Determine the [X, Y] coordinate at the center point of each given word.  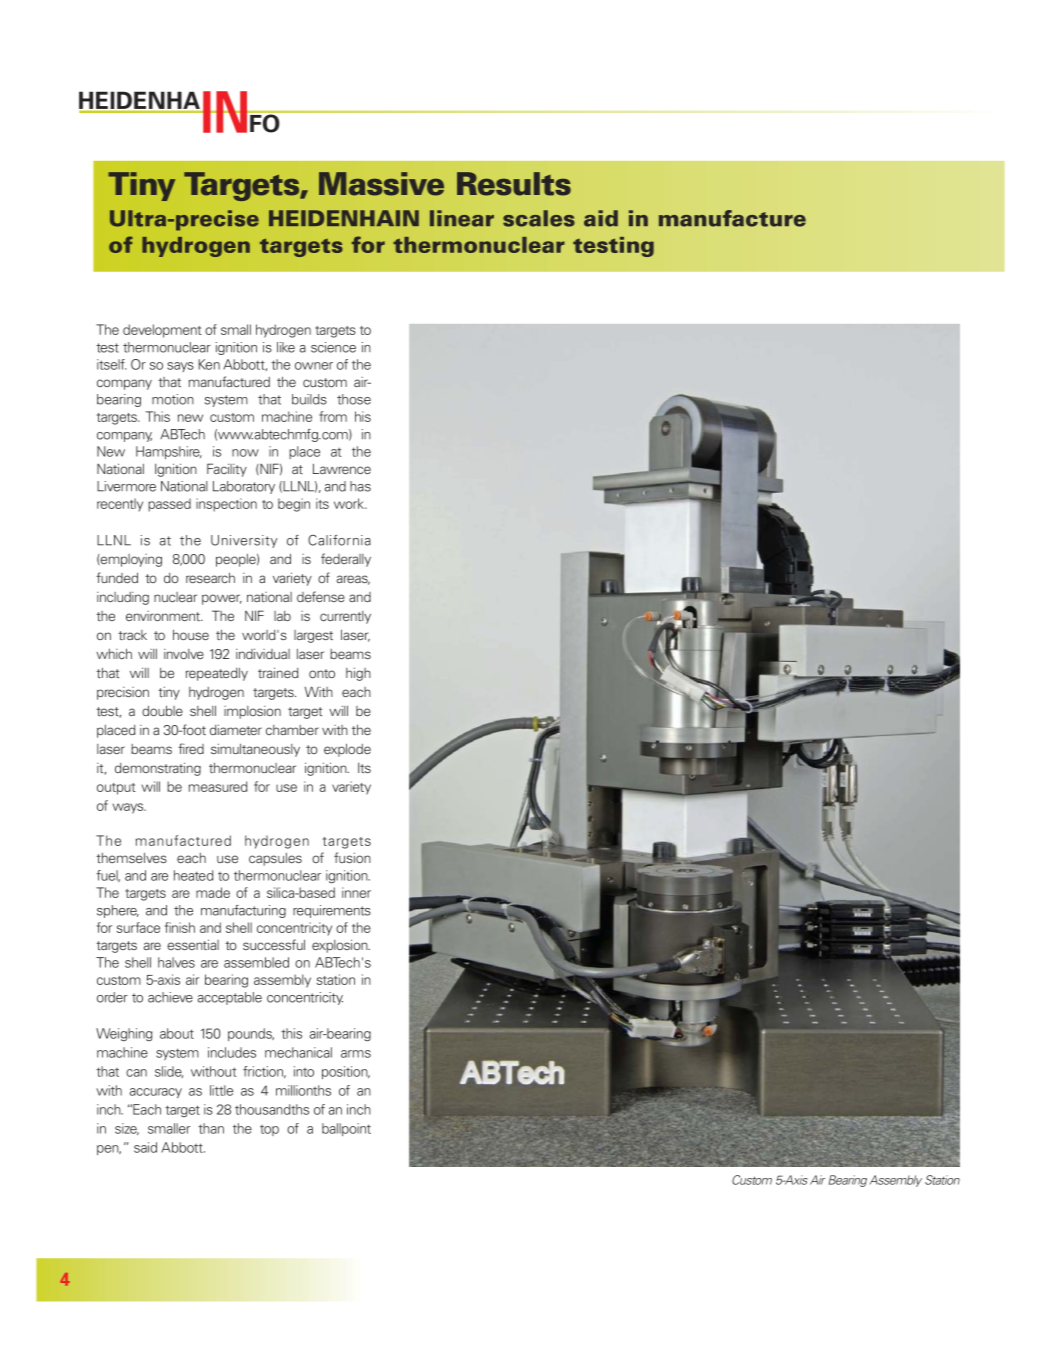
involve [184, 654]
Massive [381, 184]
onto [322, 673]
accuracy [156, 1093]
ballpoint [346, 1129]
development [162, 331]
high [358, 674]
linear [462, 218]
